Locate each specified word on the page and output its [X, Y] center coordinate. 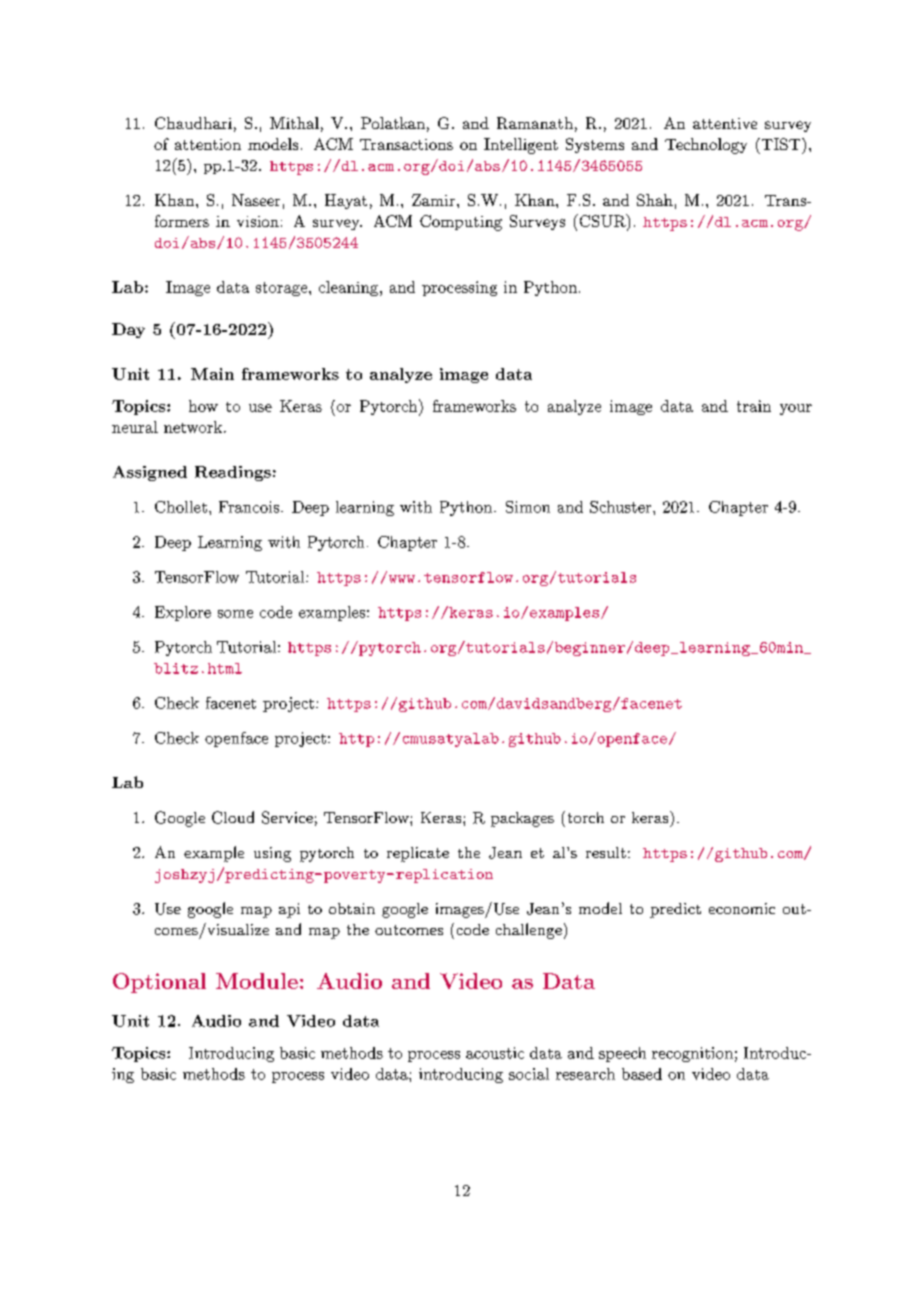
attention [208, 144]
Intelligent [521, 146]
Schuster [620, 507]
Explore [183, 613]
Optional [159, 983]
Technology [706, 146]
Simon [528, 507]
